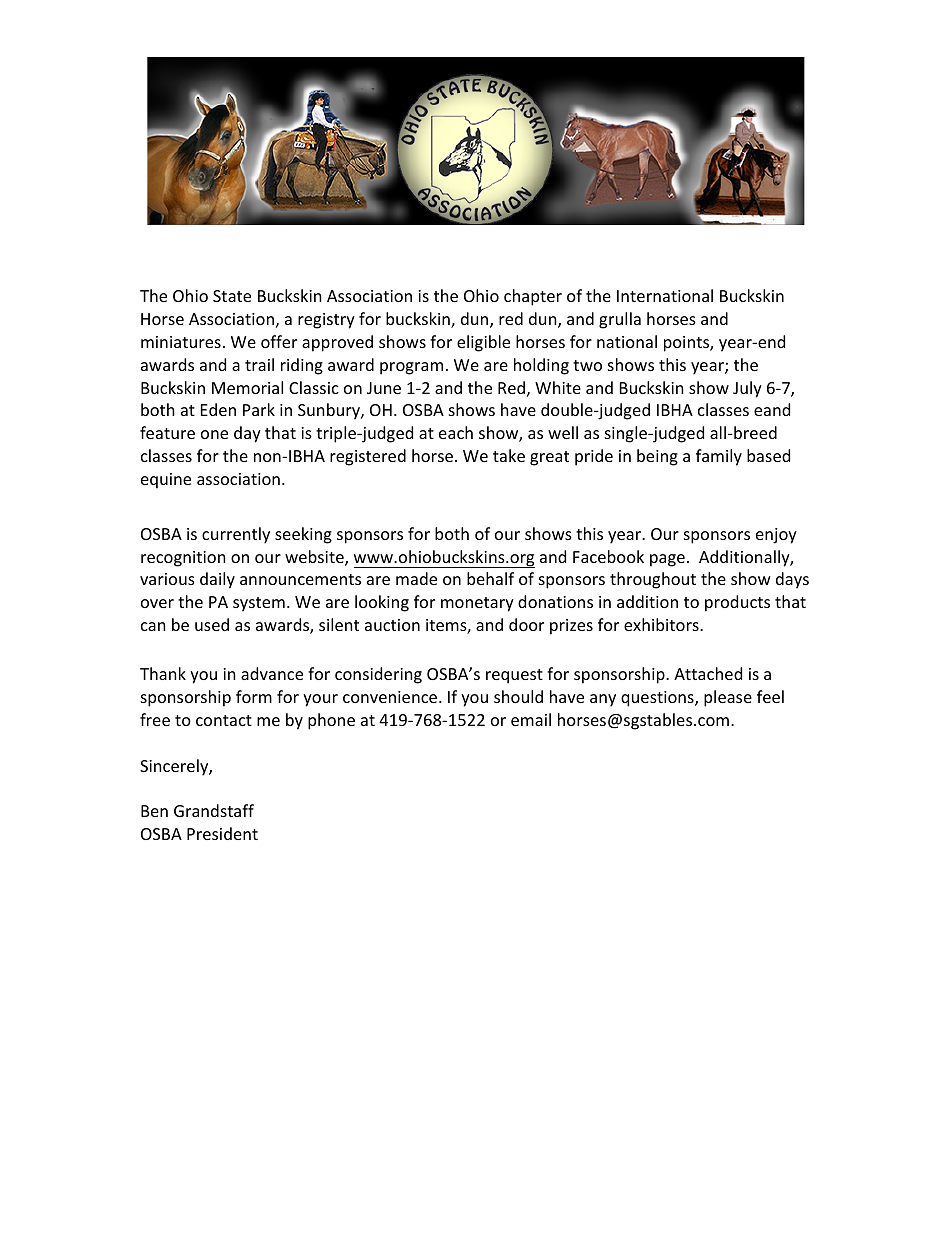 This screenshot has width=952, height=1233. What do you see at coordinates (518, 696) in the screenshot?
I see `should` at bounding box center [518, 696].
